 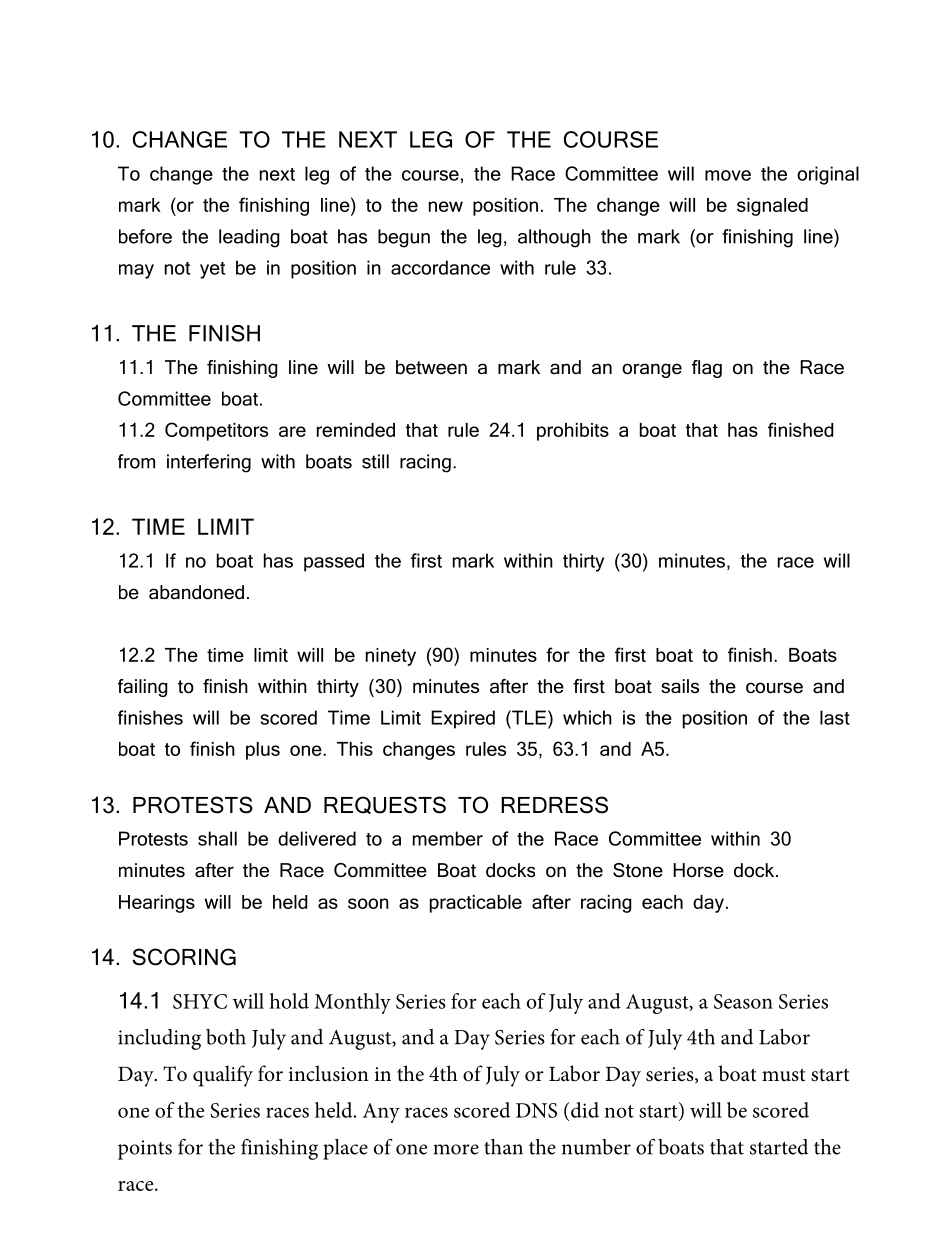 I want to click on Expired, so click(x=463, y=719).
